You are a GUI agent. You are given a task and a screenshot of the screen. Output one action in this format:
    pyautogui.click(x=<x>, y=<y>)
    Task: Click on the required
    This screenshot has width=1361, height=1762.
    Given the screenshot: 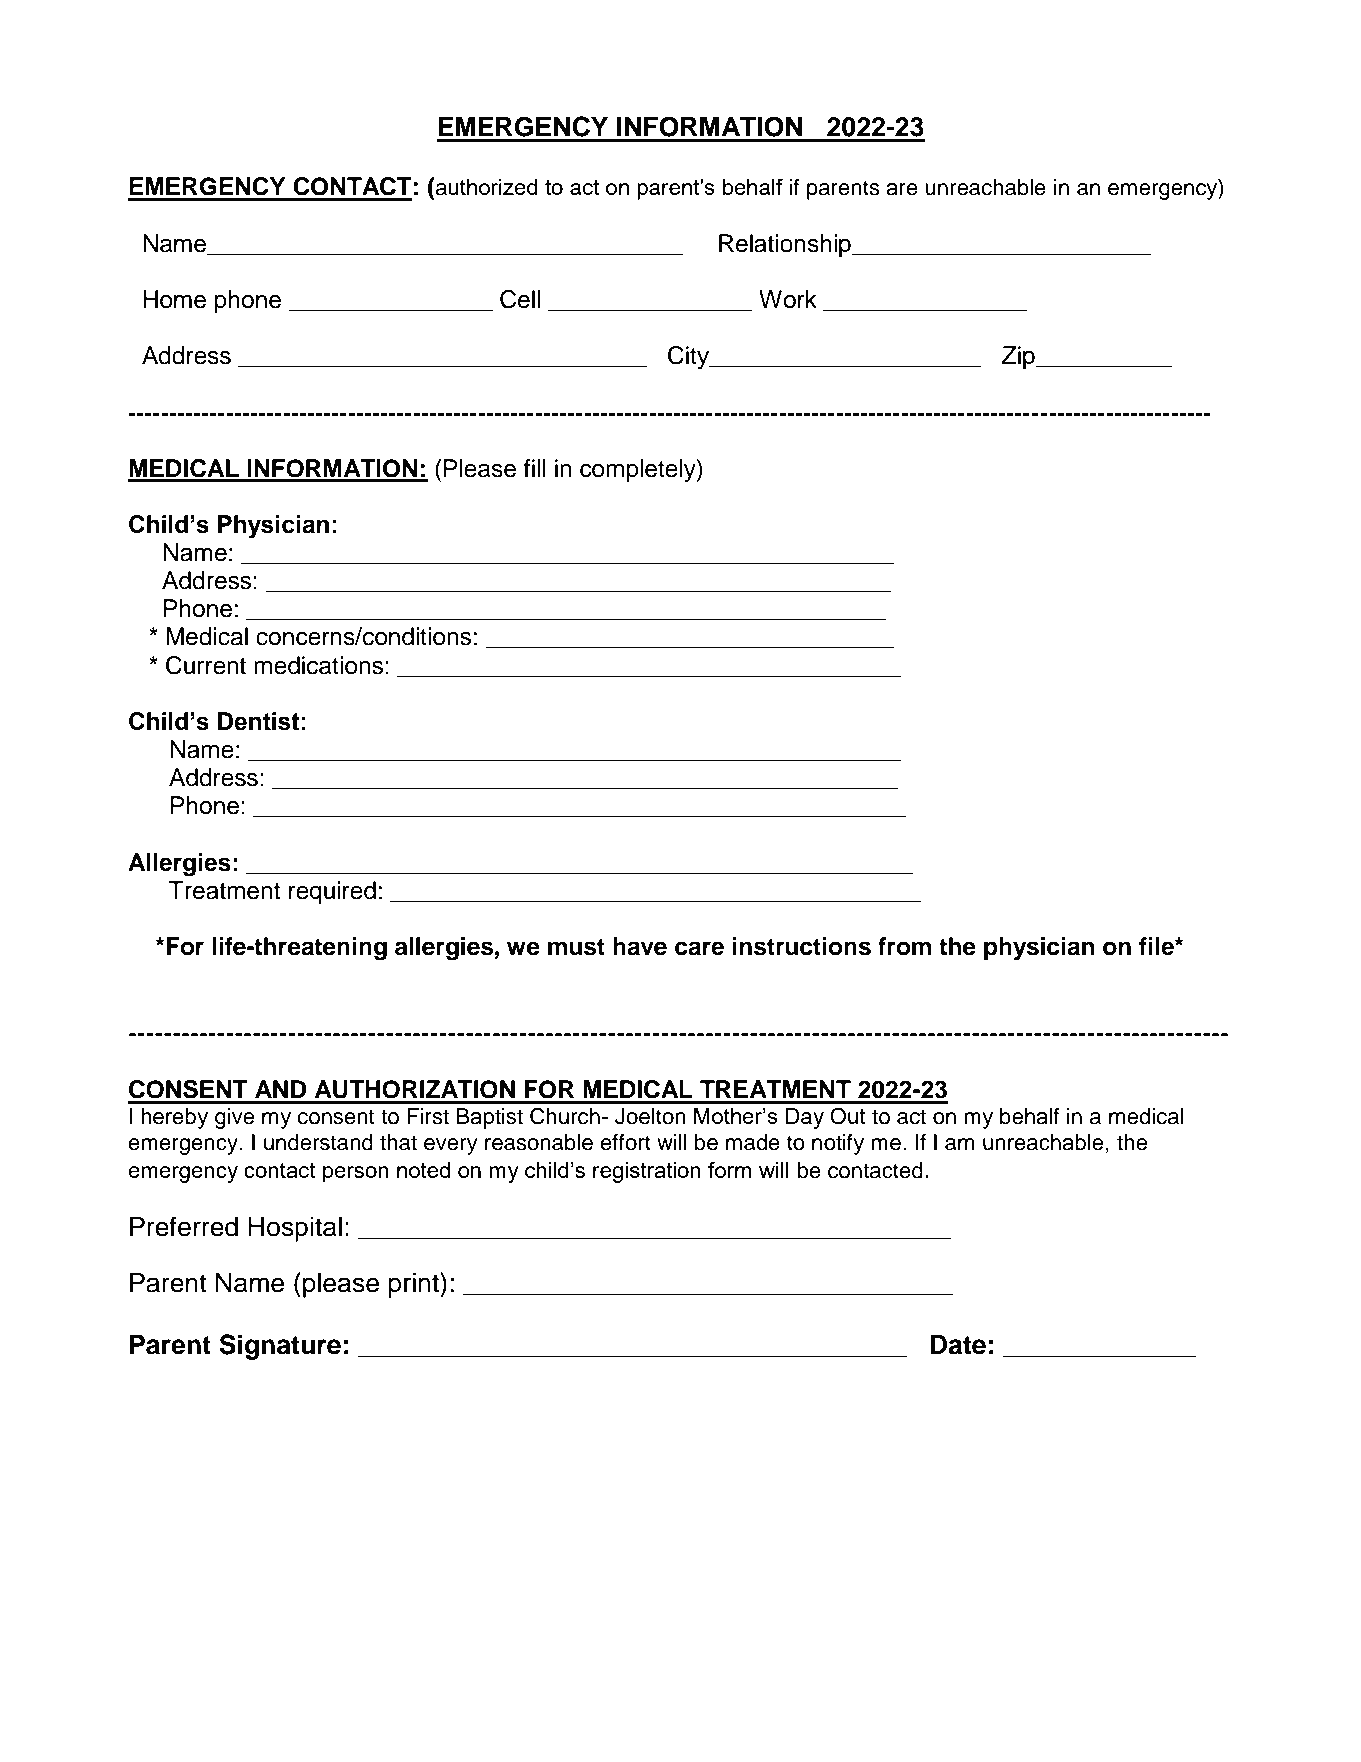 What is the action you would take?
    pyautogui.click(x=332, y=892)
